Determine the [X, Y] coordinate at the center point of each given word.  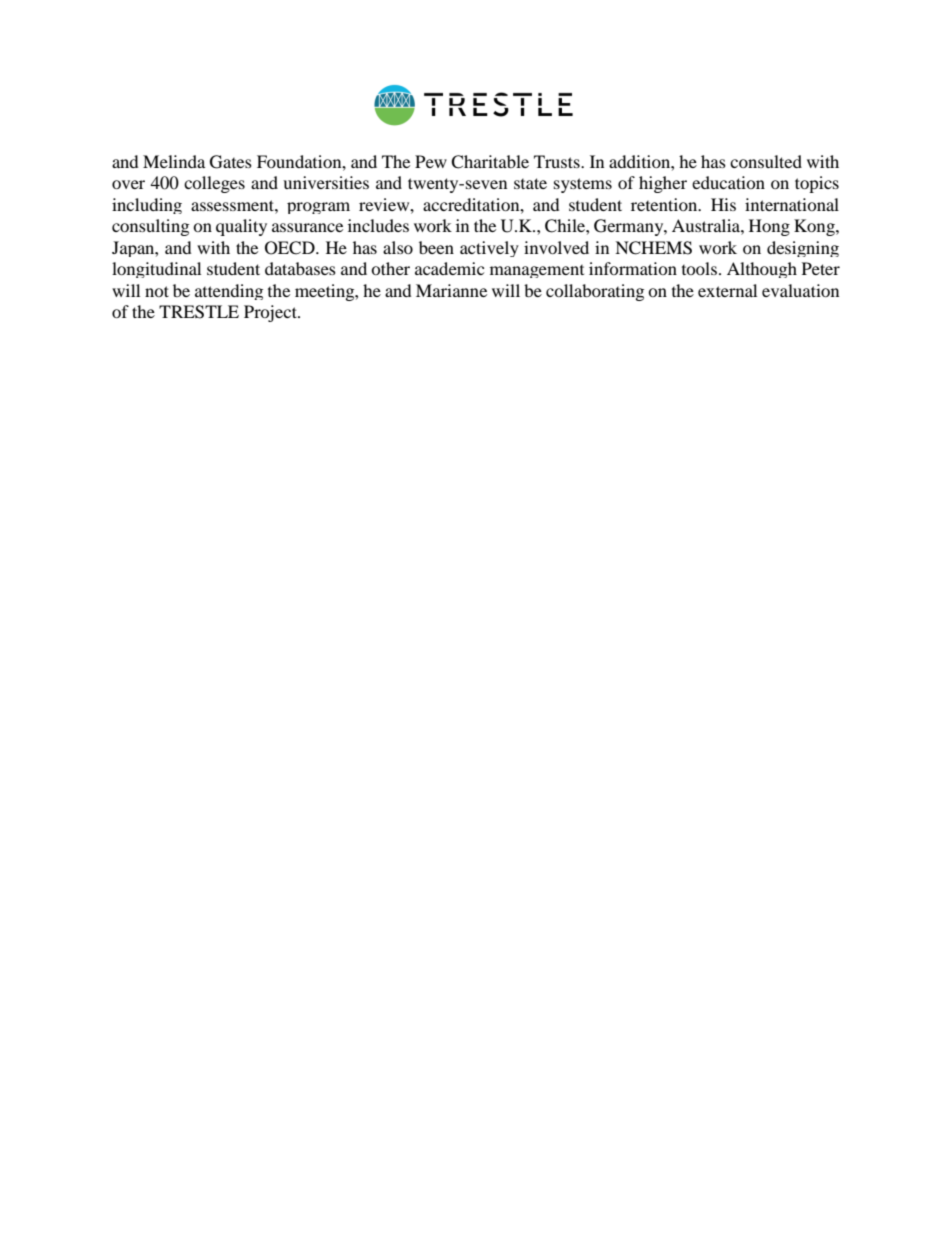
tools [699, 268]
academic [449, 268]
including [147, 206]
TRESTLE [199, 312]
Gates [231, 162]
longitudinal [156, 270]
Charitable [490, 162]
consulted [766, 161]
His [723, 204]
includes [378, 225]
